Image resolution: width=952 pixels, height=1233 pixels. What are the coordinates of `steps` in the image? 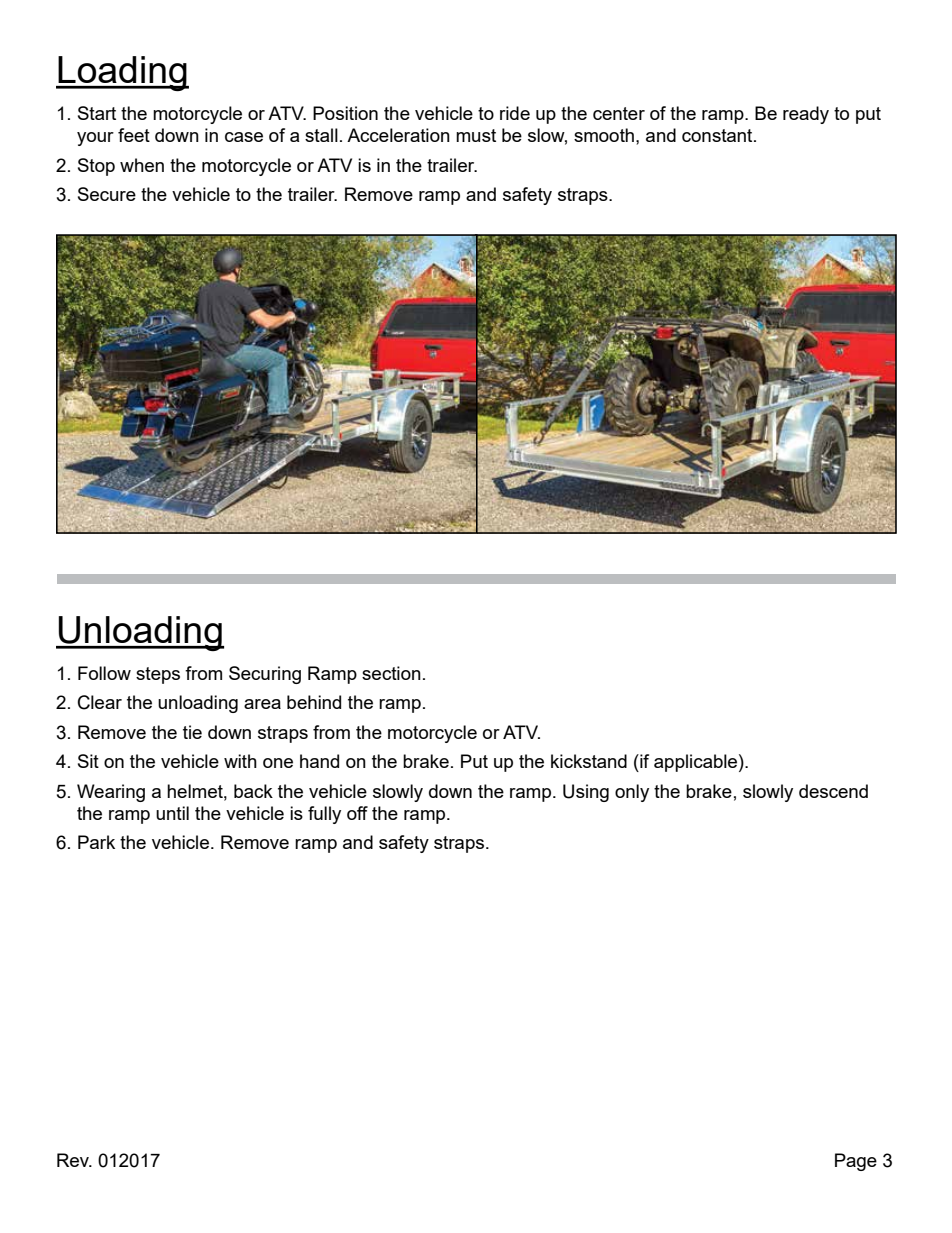 It's located at (158, 675).
